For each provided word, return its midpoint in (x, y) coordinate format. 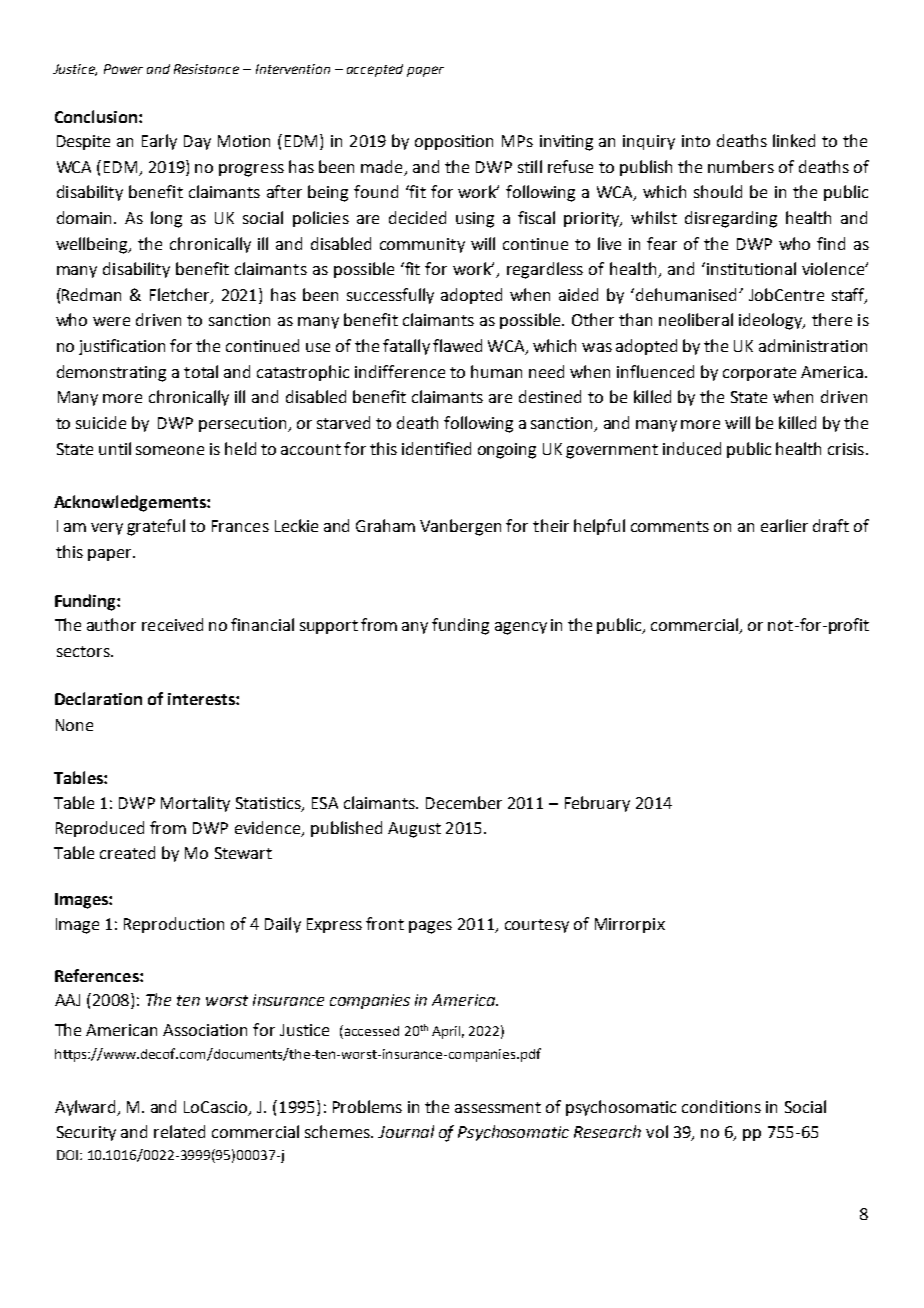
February (597, 804)
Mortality (195, 804)
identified (436, 448)
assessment (498, 1107)
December (464, 802)
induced (692, 448)
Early (159, 142)
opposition (454, 142)
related (179, 1131)
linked (794, 140)
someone (170, 450)
